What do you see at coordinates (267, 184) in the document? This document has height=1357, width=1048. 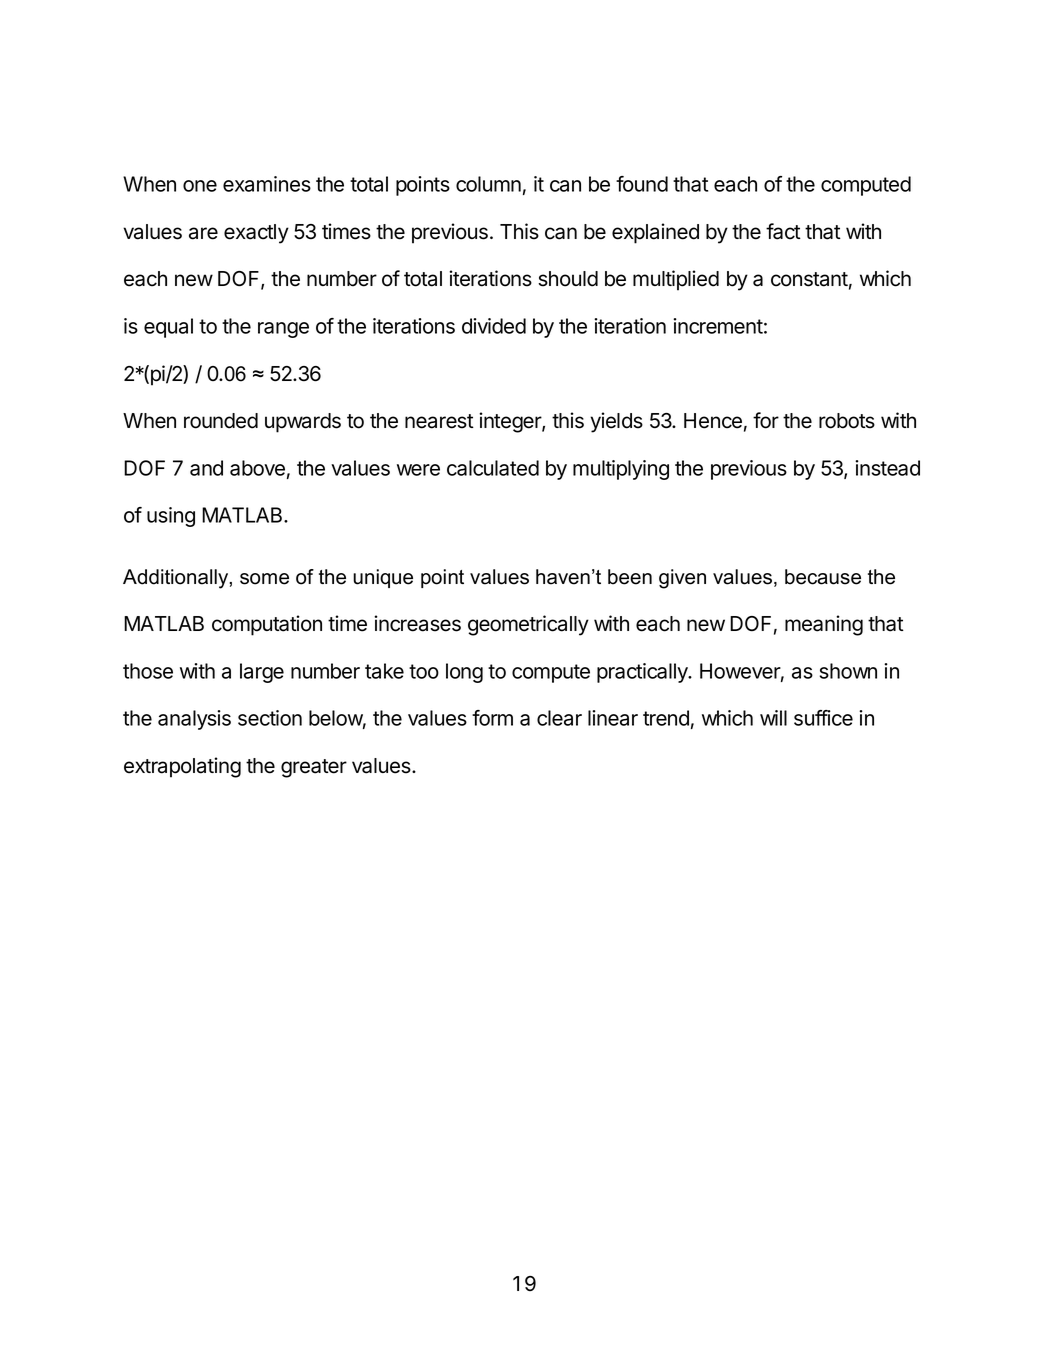 I see `examines` at bounding box center [267, 184].
